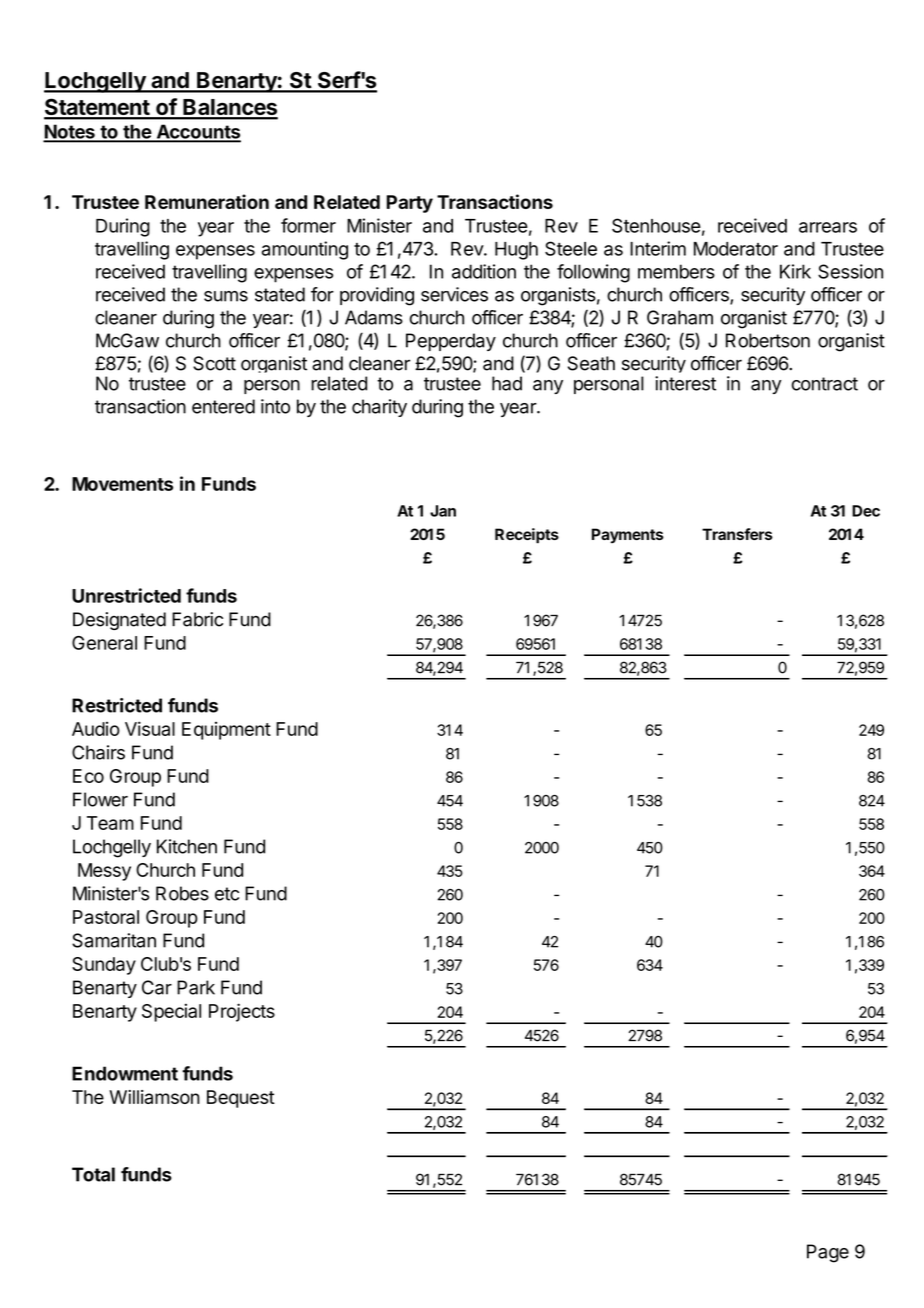 The image size is (924, 1308). What do you see at coordinates (207, 201) in the screenshot?
I see `Remuneration` at bounding box center [207, 201].
